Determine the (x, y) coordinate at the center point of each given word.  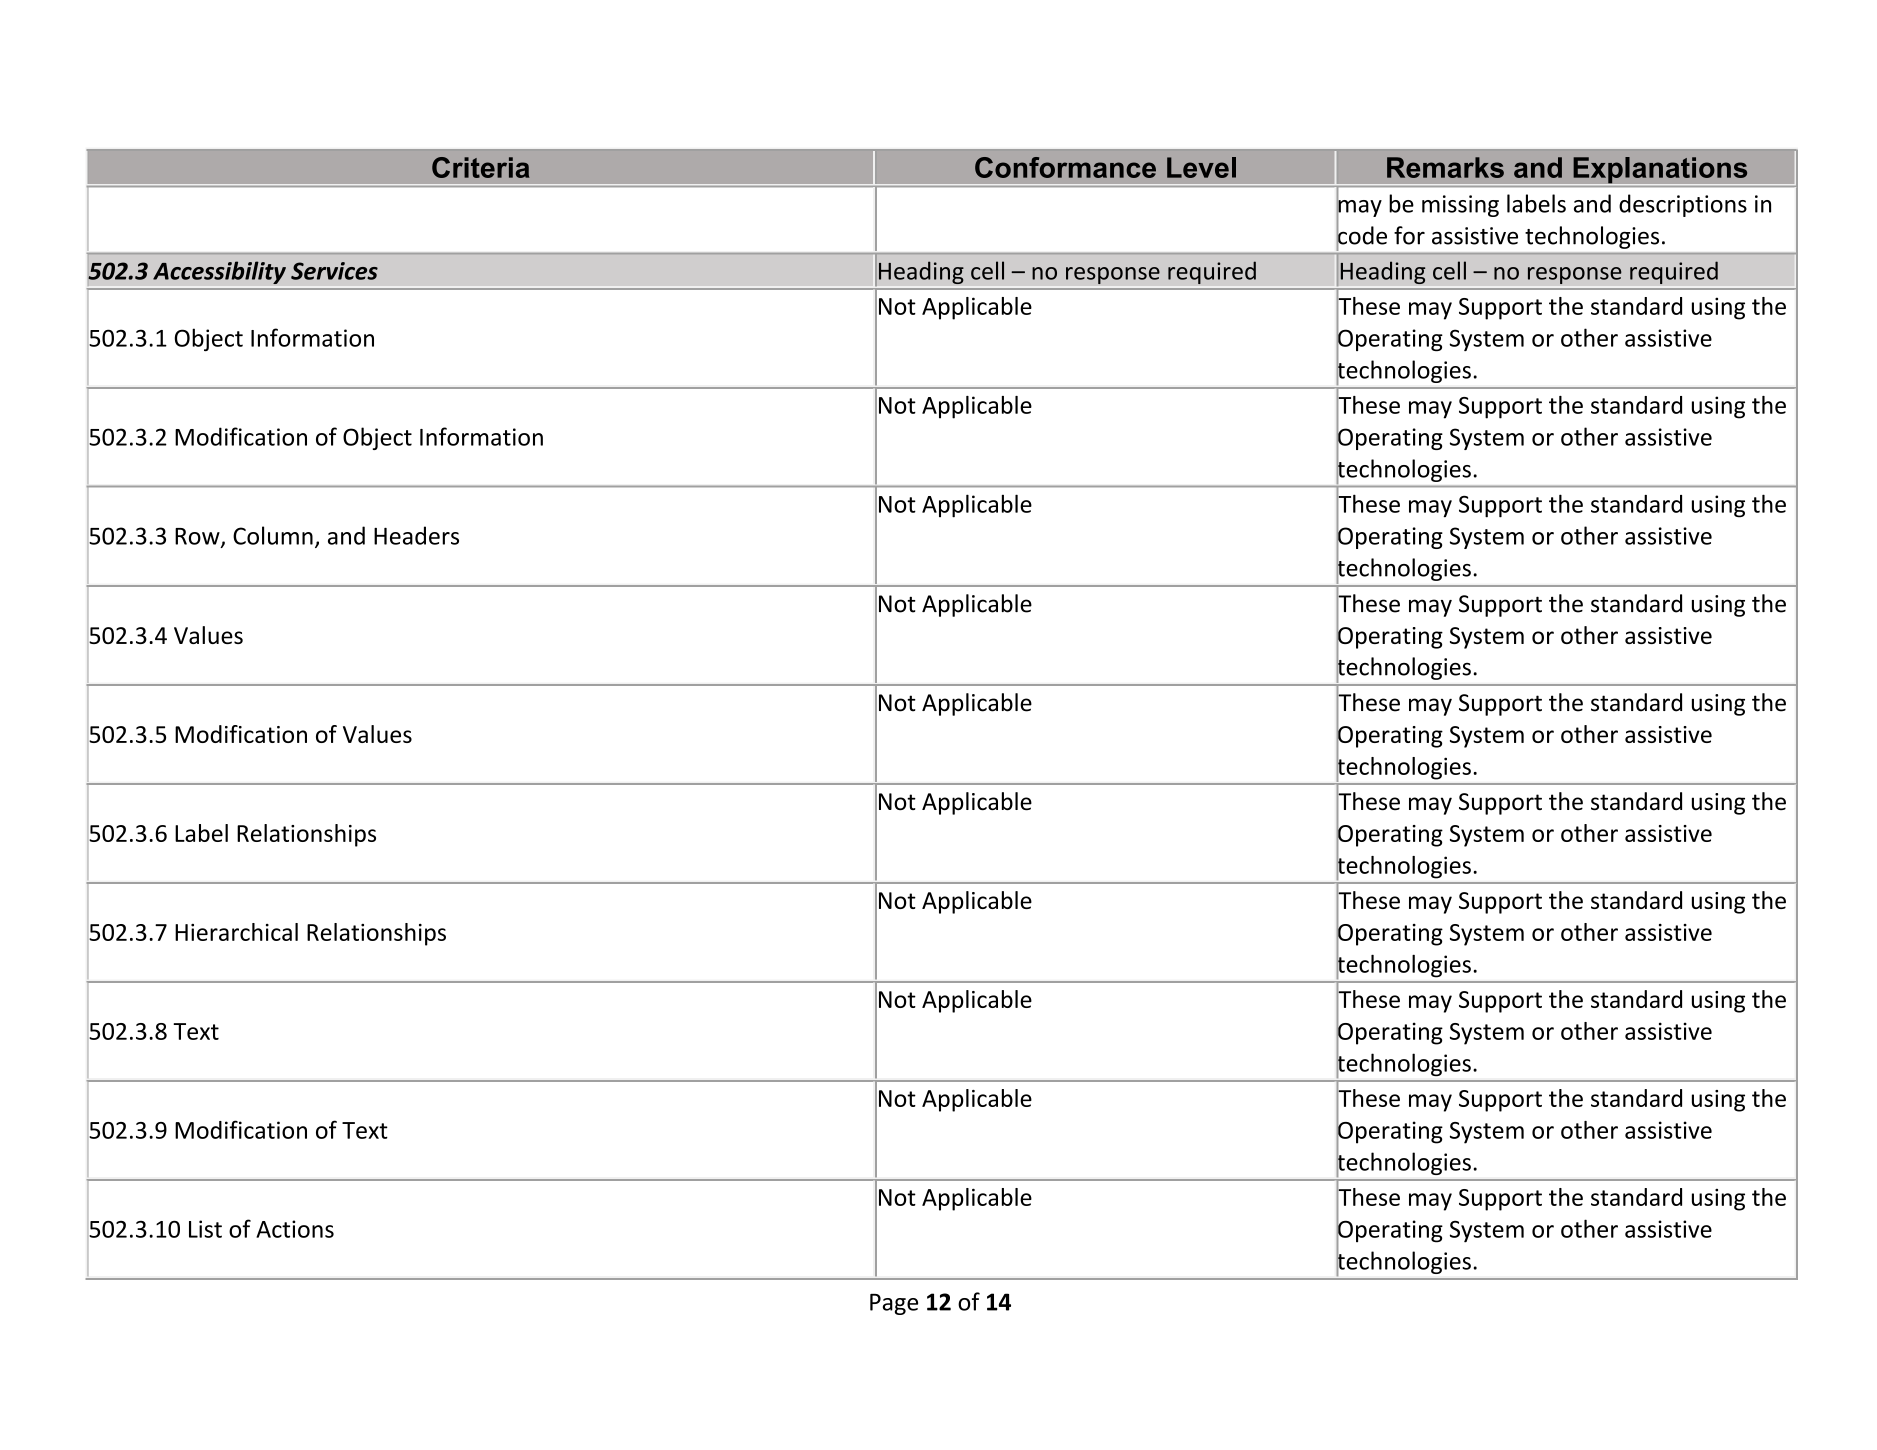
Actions (295, 1229)
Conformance (1065, 167)
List (205, 1229)
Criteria (480, 167)
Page (894, 1304)
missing (1460, 206)
